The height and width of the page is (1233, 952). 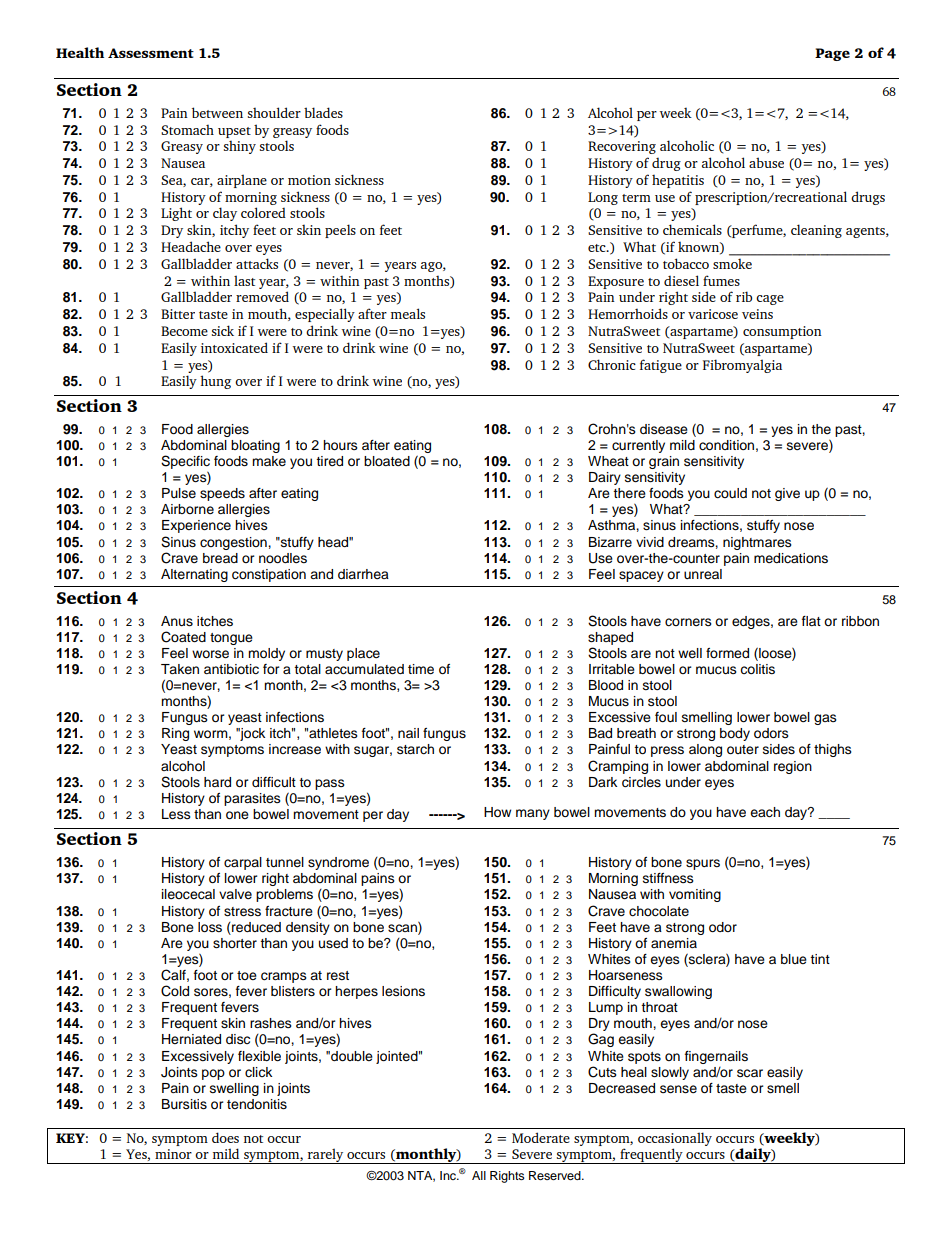 What do you see at coordinates (497, 812) in the page?
I see `How` at bounding box center [497, 812].
